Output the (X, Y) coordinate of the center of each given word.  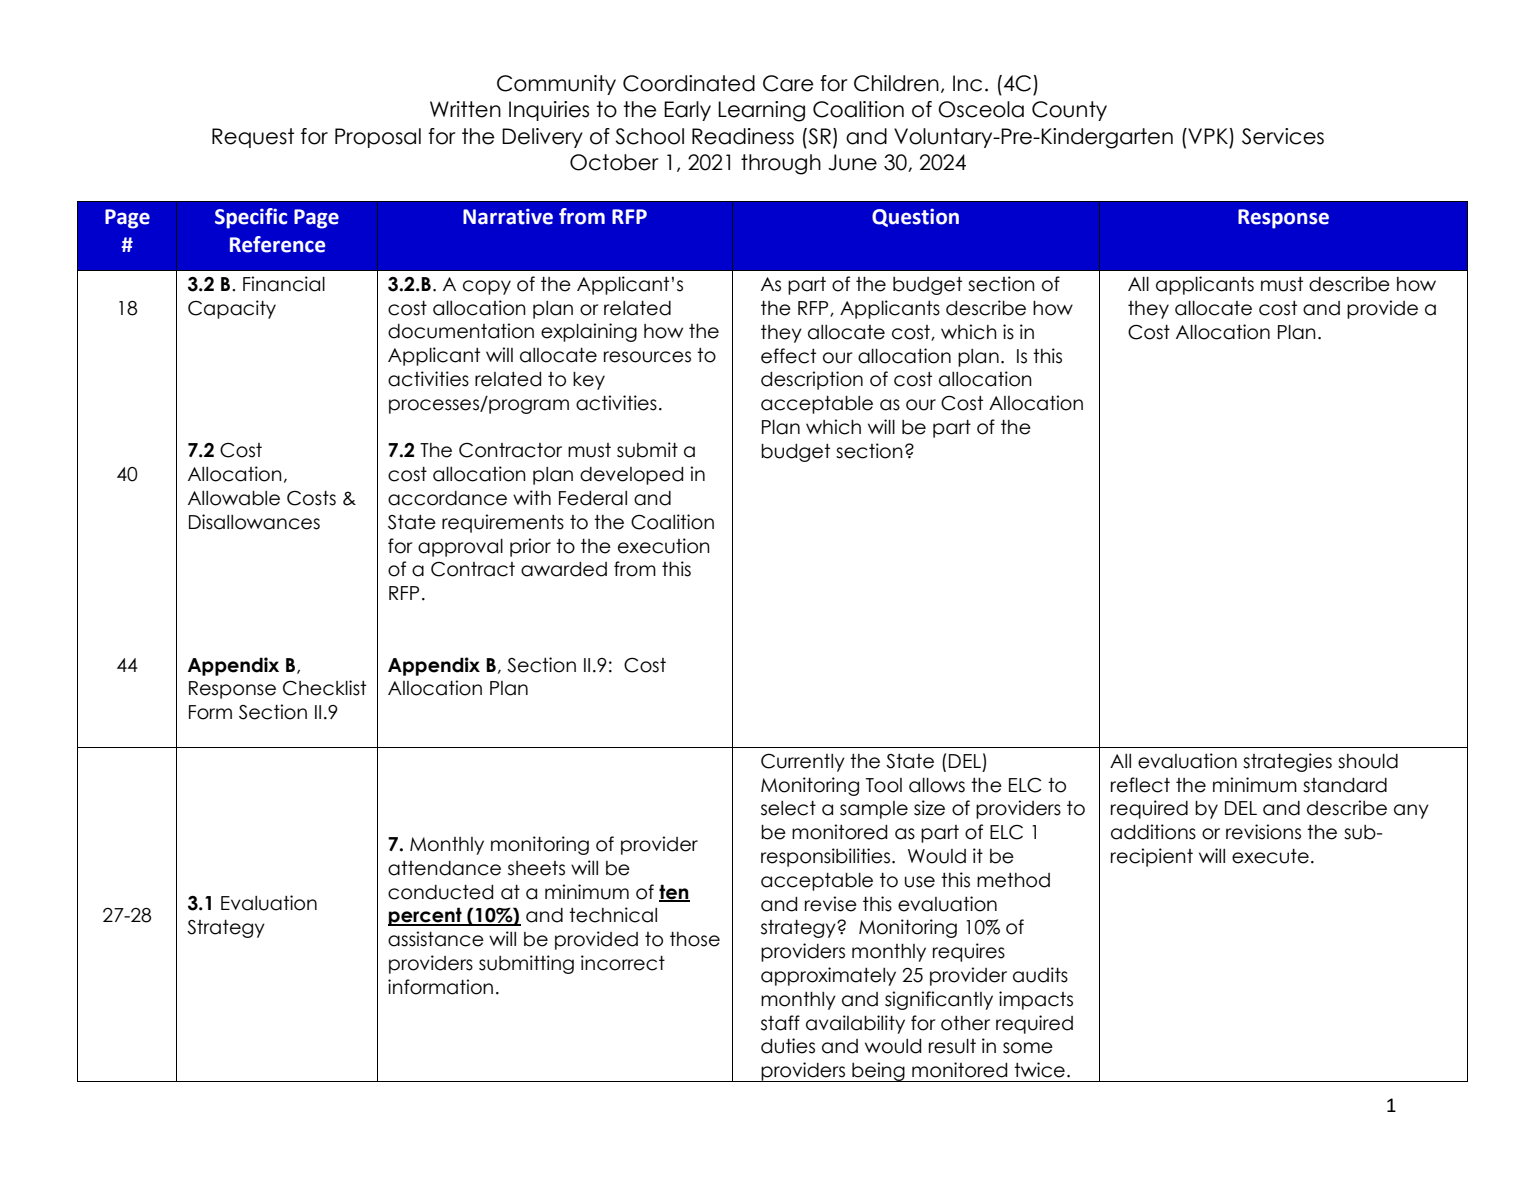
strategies (1287, 762)
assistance (436, 939)
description (812, 380)
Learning (761, 111)
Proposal (378, 138)
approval (460, 548)
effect (788, 356)
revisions (1263, 832)
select (788, 808)
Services (1283, 136)
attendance (444, 868)
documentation (461, 331)
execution (664, 546)
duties (788, 1046)
